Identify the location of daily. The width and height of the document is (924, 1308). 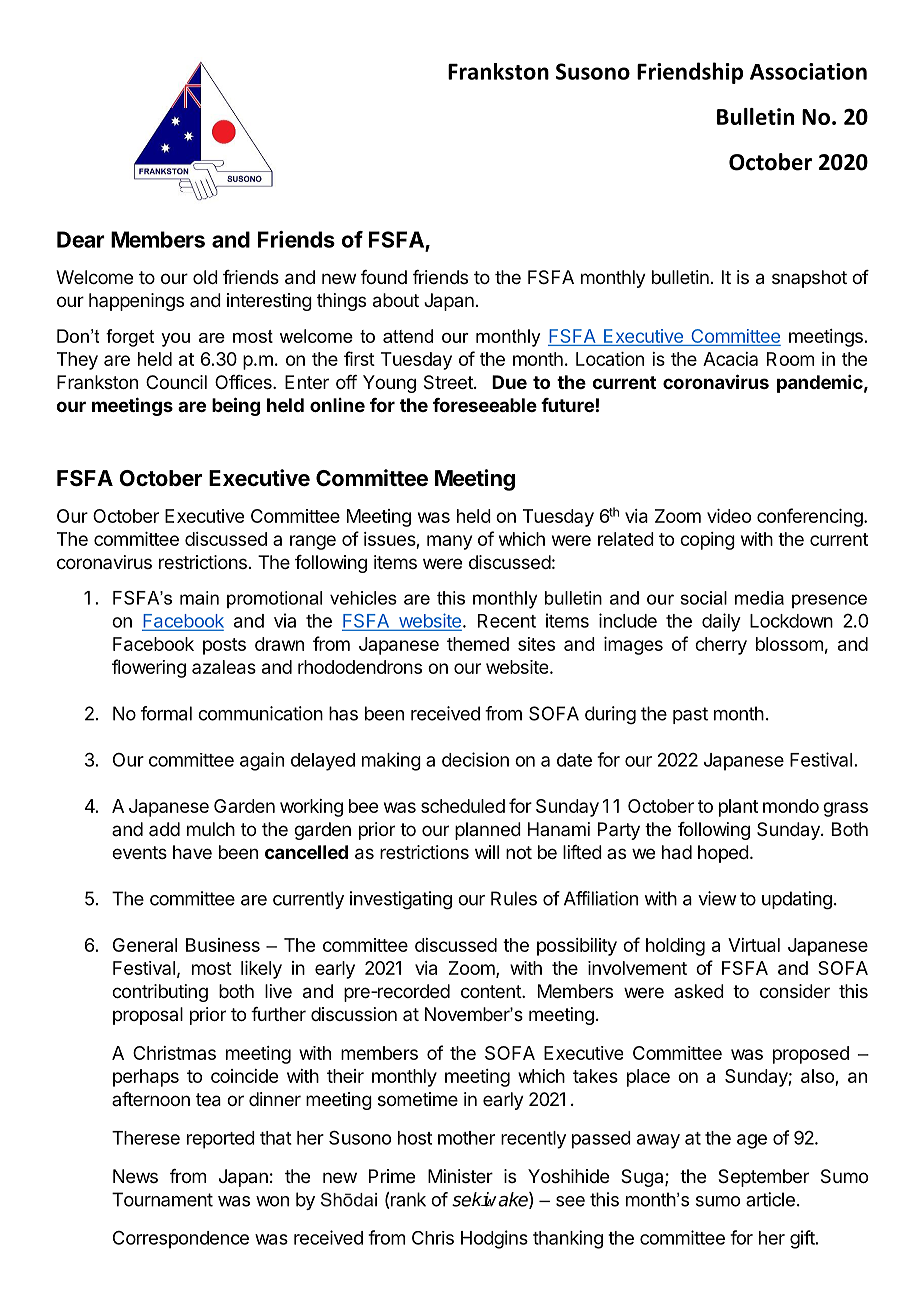
(721, 622).
